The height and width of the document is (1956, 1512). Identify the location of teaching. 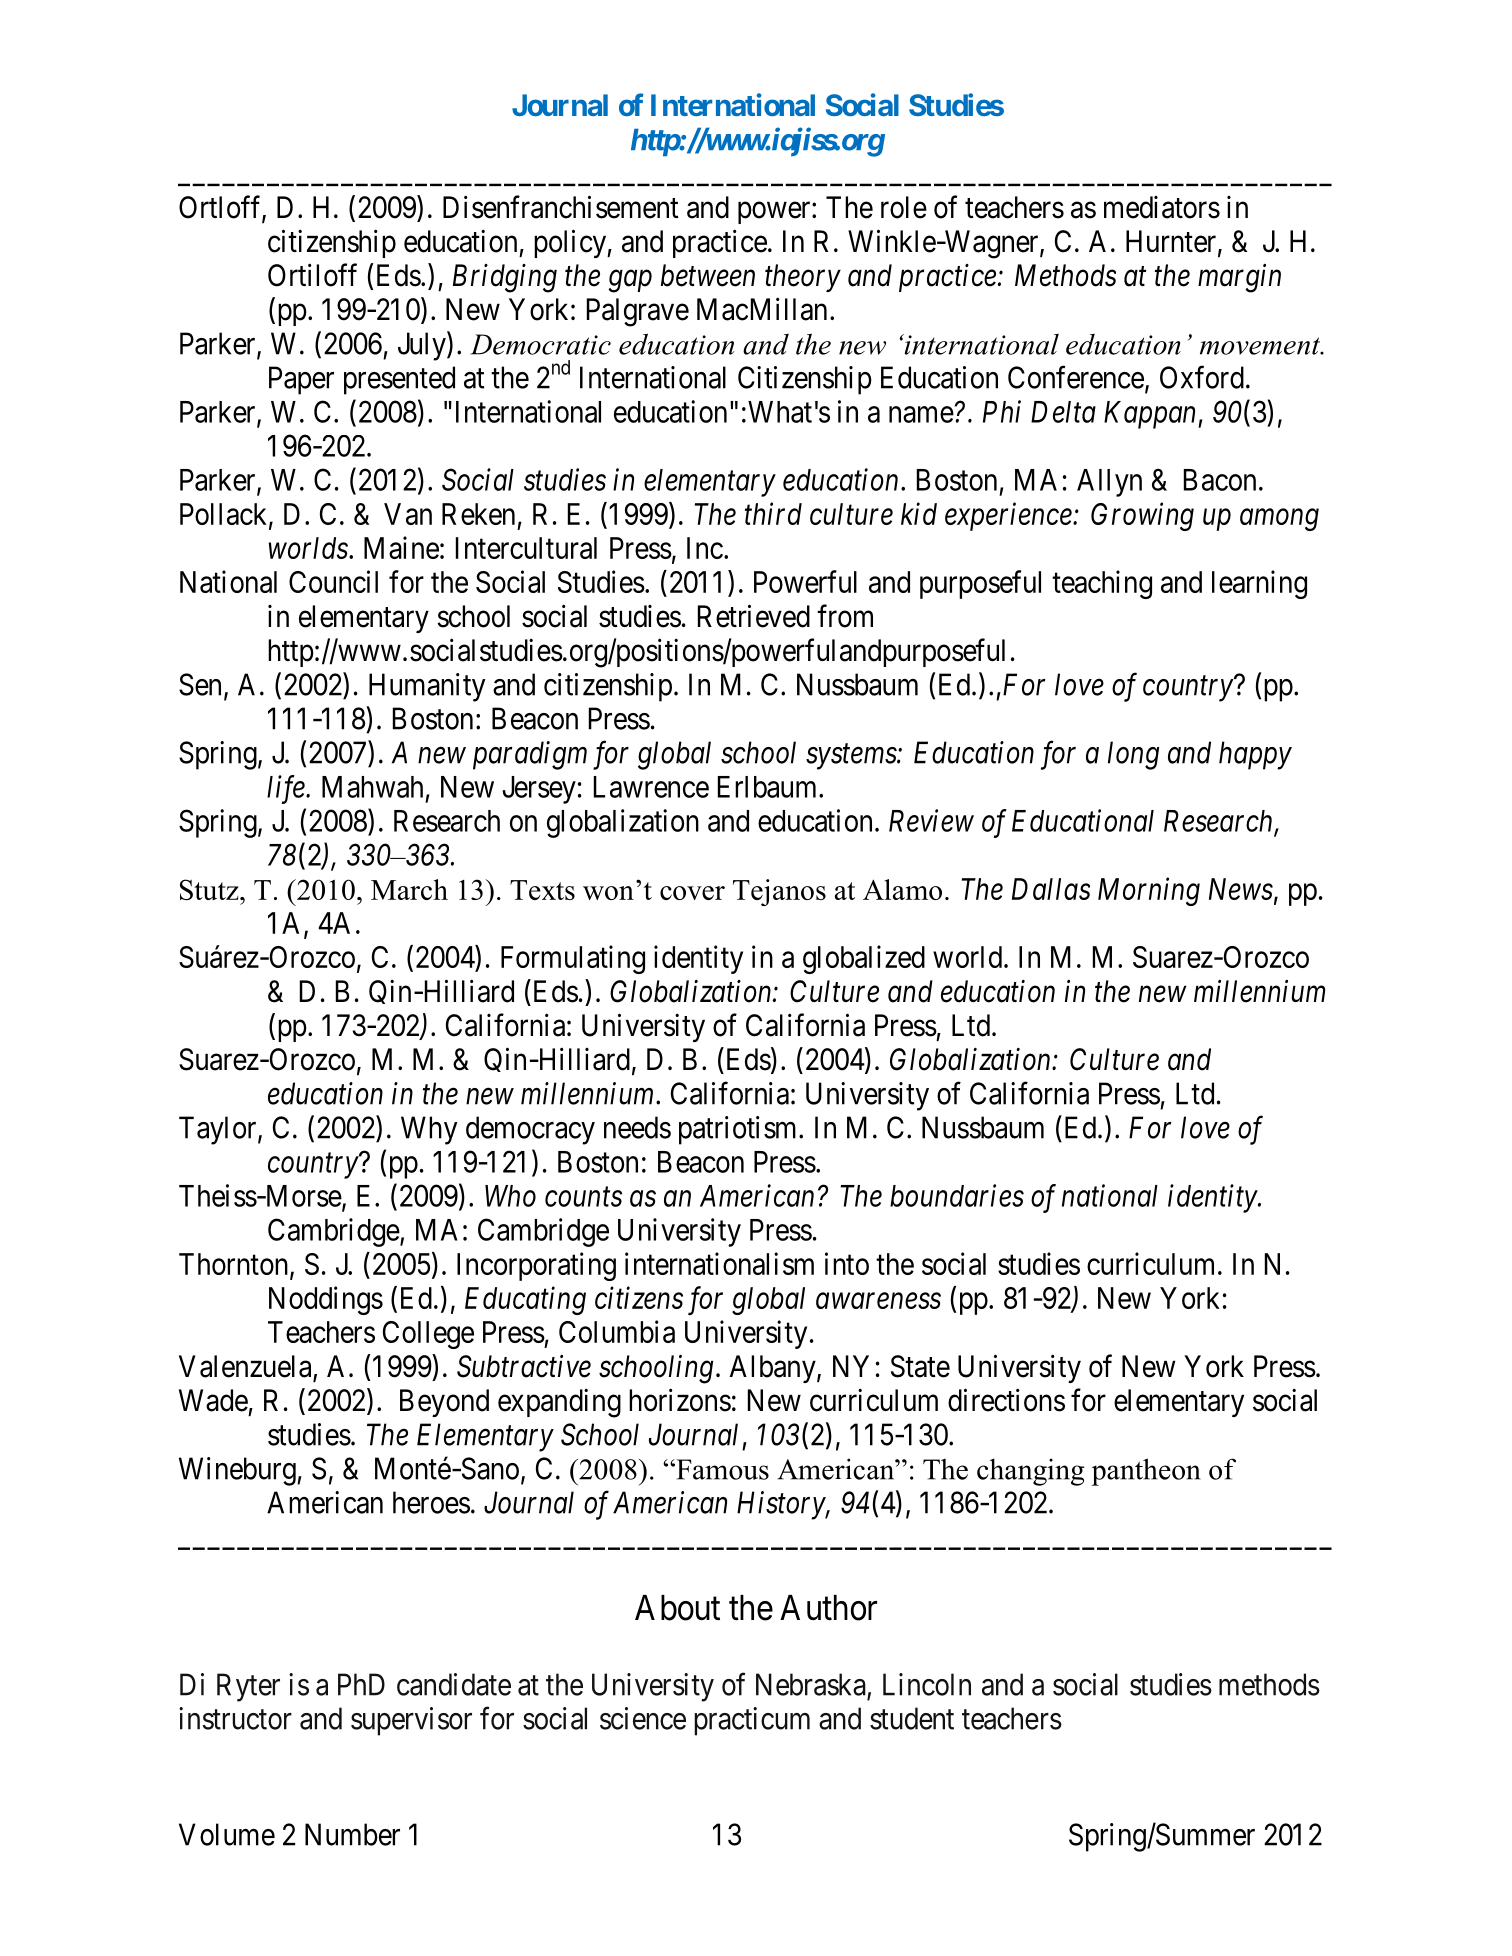
(1102, 584).
